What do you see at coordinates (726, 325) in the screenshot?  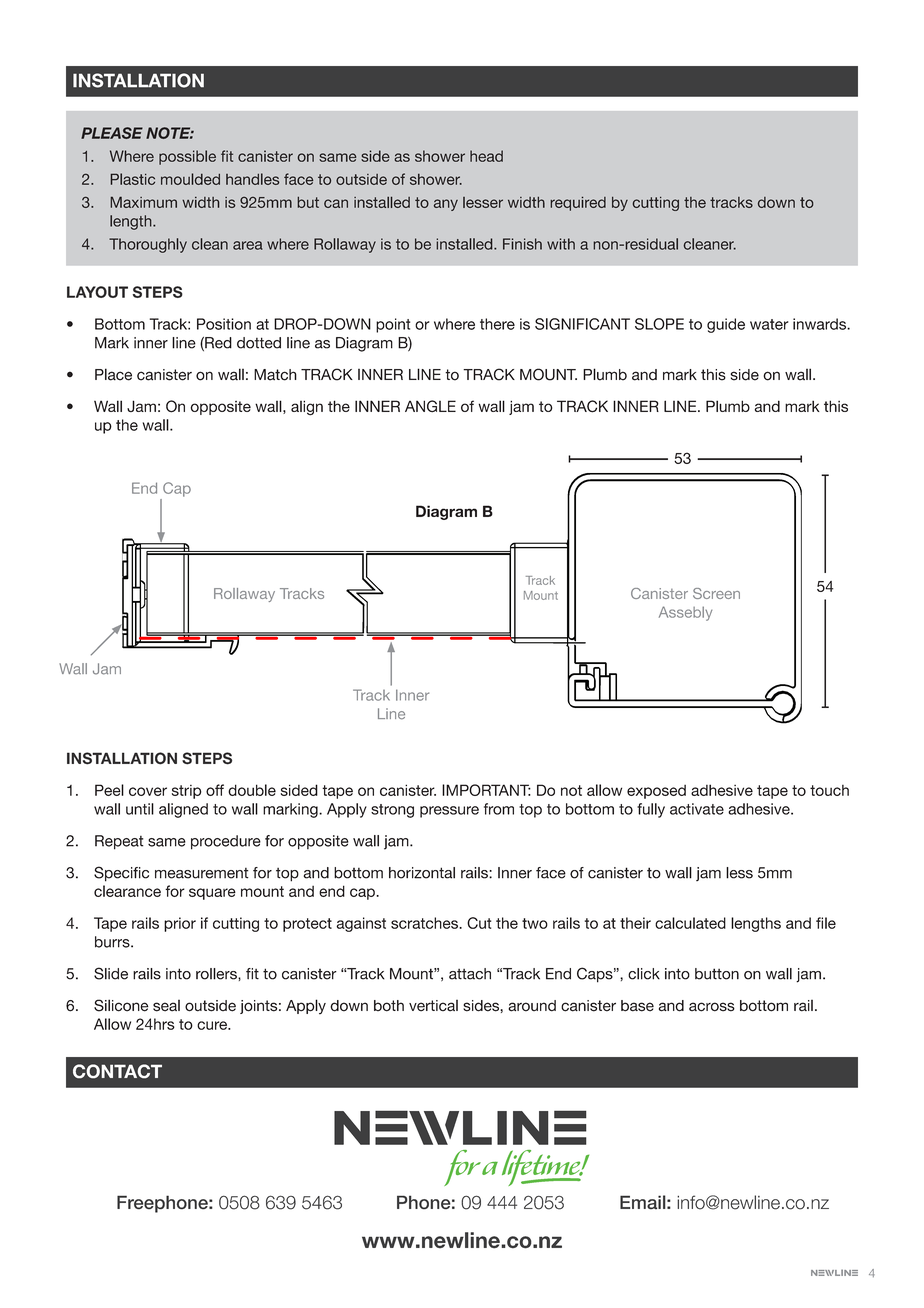 I see `guide` at bounding box center [726, 325].
